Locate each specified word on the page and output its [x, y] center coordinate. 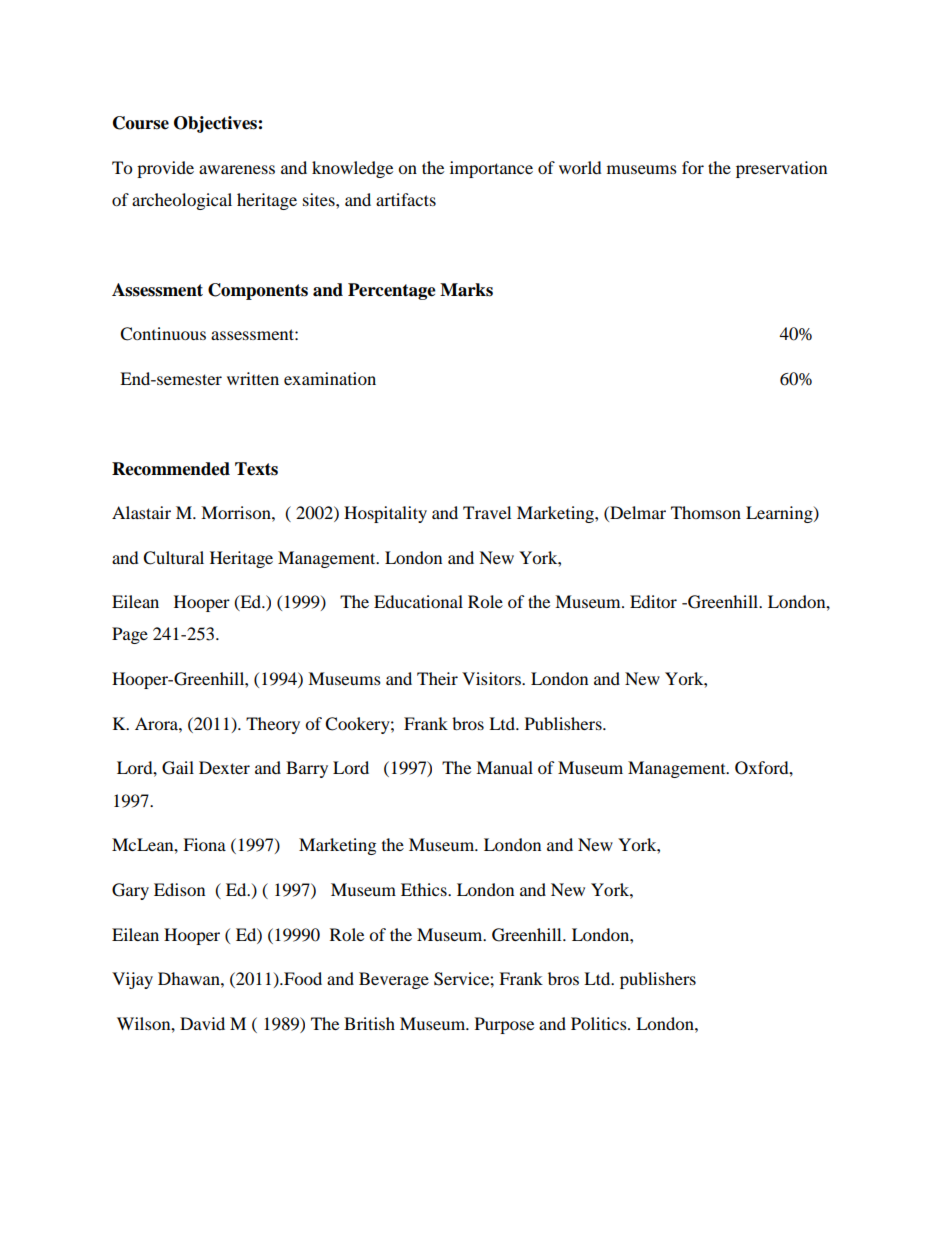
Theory [273, 725]
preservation [781, 169]
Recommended [171, 469]
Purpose [504, 1025]
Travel [487, 512]
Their [437, 678]
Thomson [706, 512]
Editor [653, 601]
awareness [237, 169]
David [202, 1023]
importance [491, 169]
